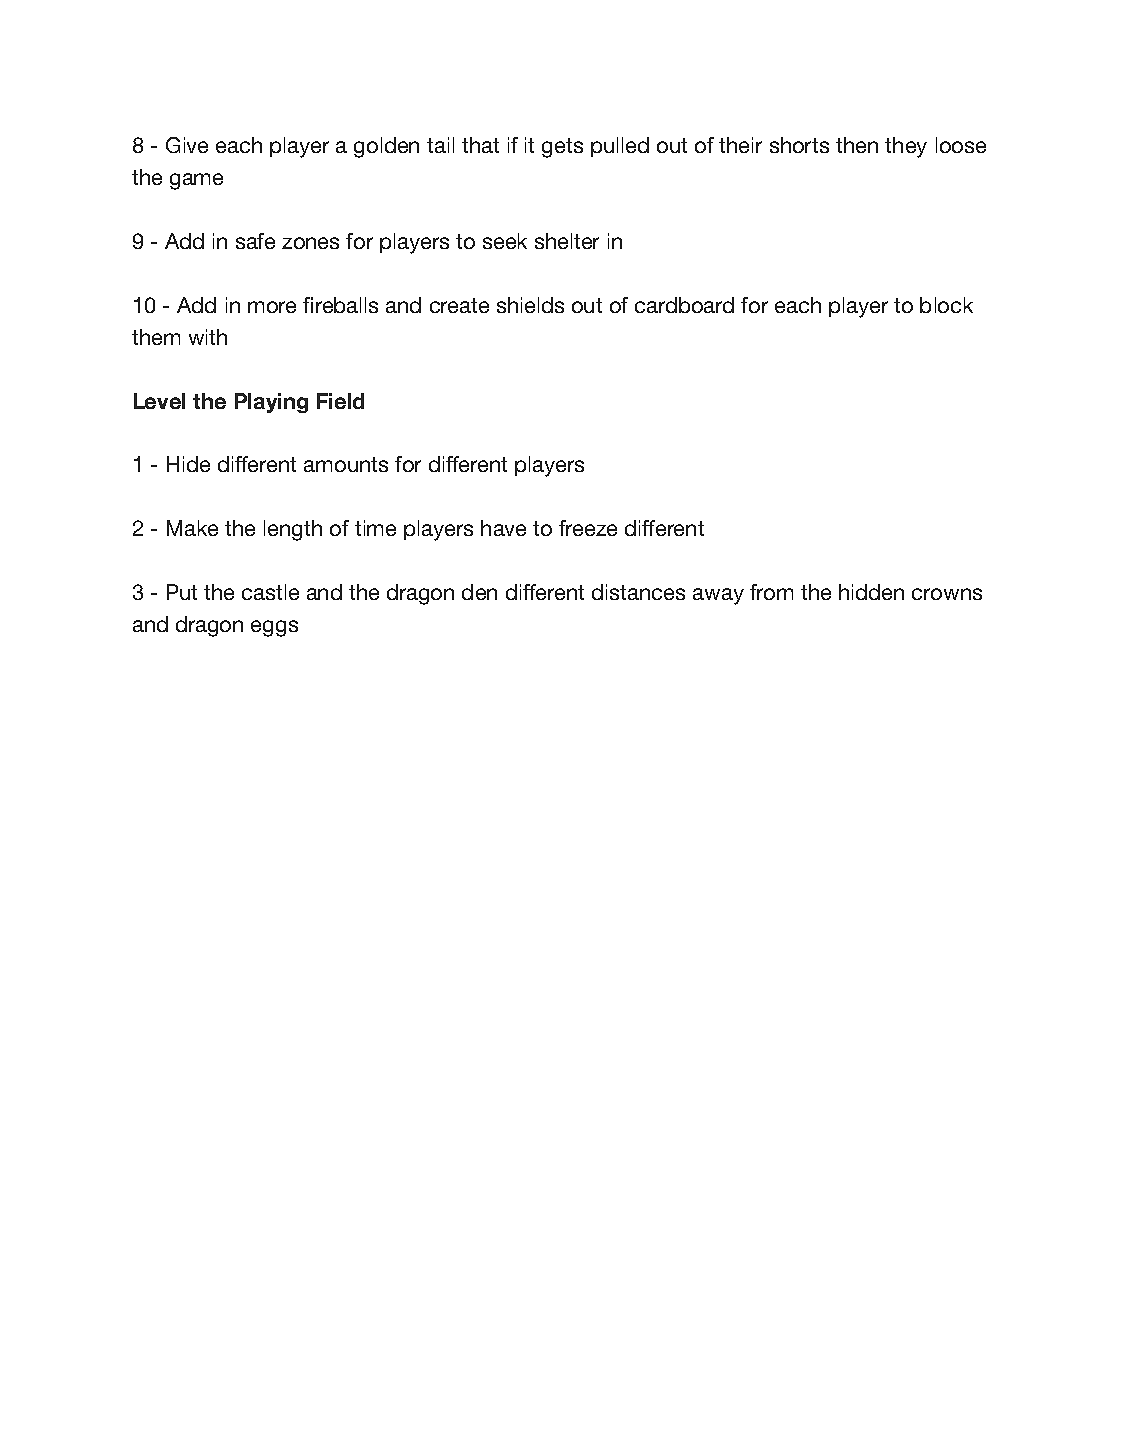 Image resolution: width=1124 pixels, height=1454 pixels. Describe the element at coordinates (638, 592) in the document. I see `distances` at that location.
